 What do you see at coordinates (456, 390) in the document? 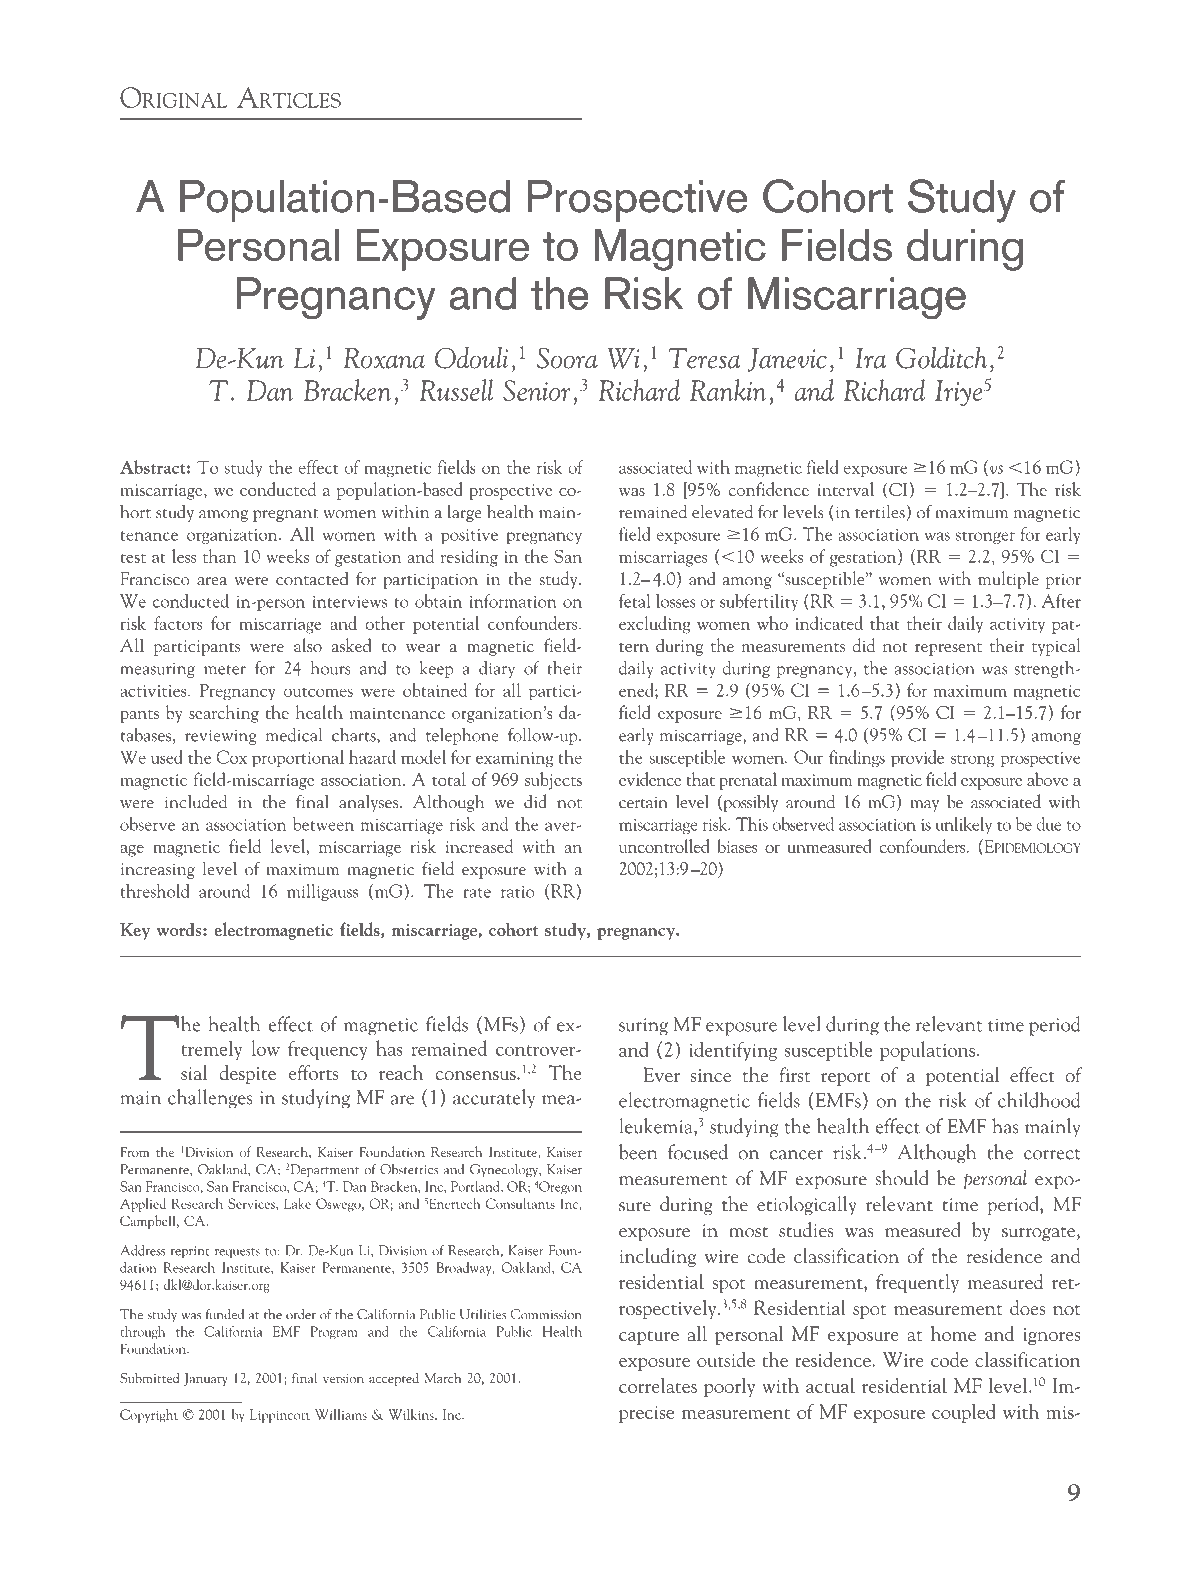
I see `Russell` at bounding box center [456, 390].
